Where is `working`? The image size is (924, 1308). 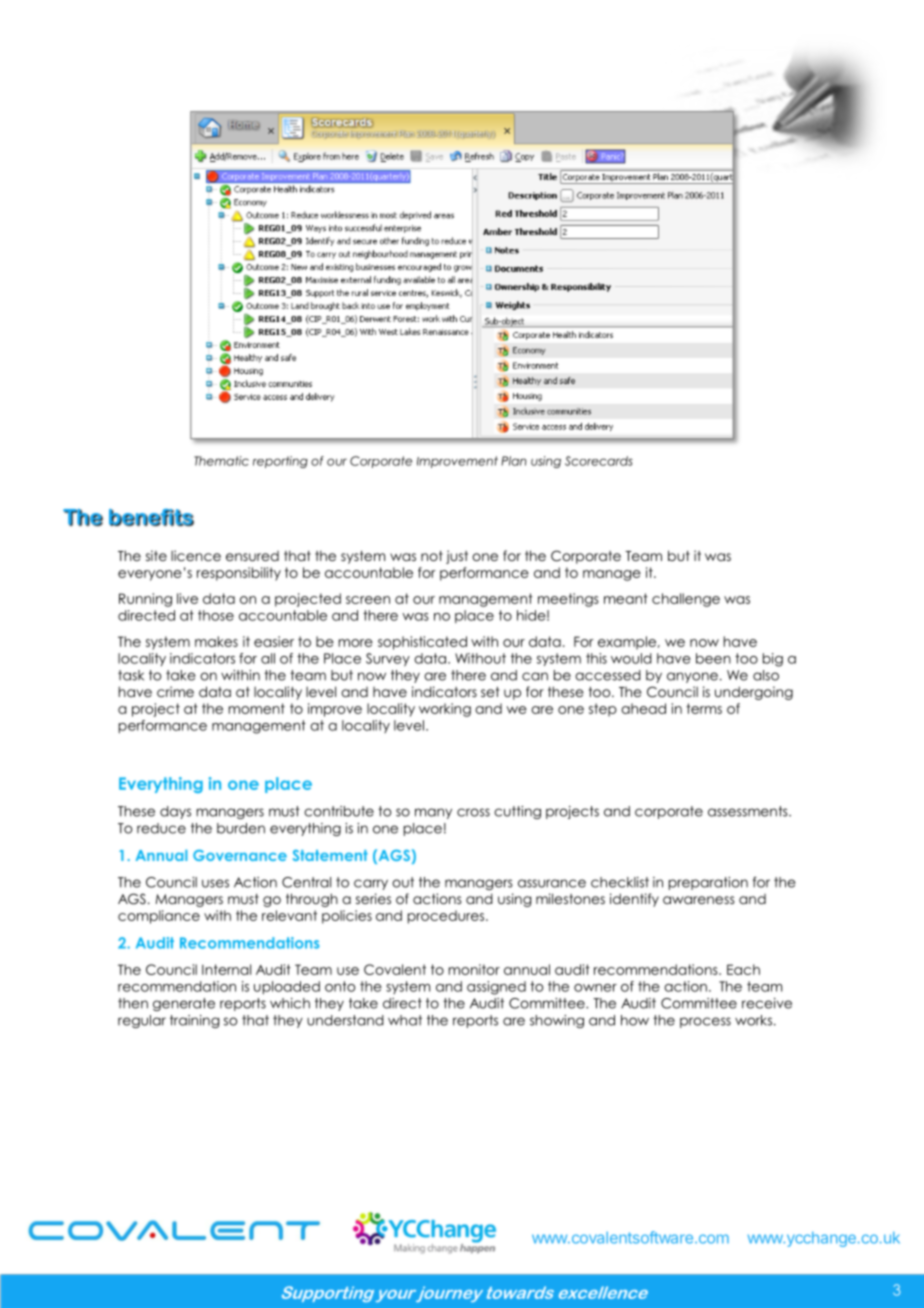
working is located at coordinates (445, 710).
